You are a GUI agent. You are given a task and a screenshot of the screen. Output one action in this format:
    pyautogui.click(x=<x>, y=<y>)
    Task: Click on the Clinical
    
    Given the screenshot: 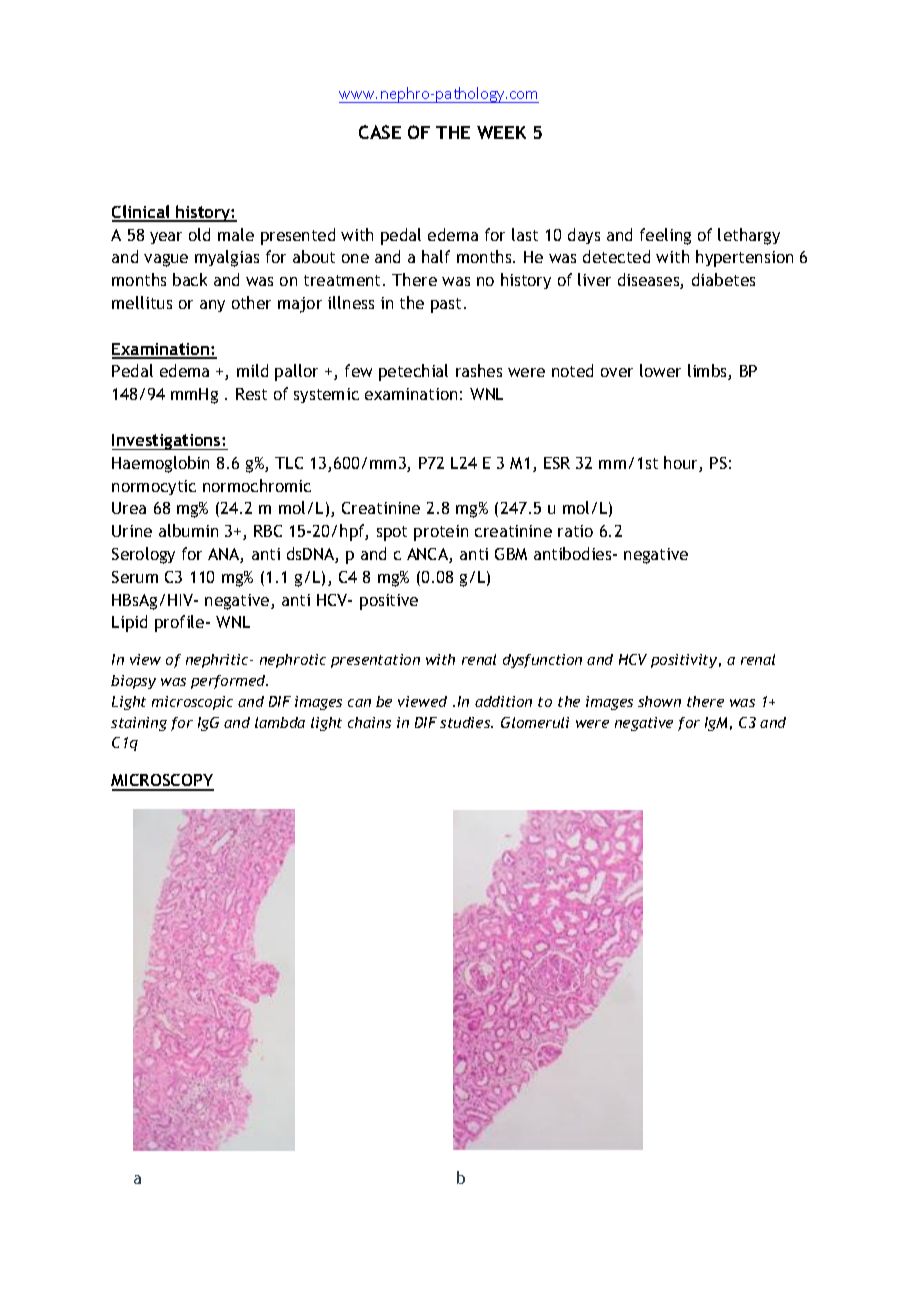 What is the action you would take?
    pyautogui.click(x=142, y=213)
